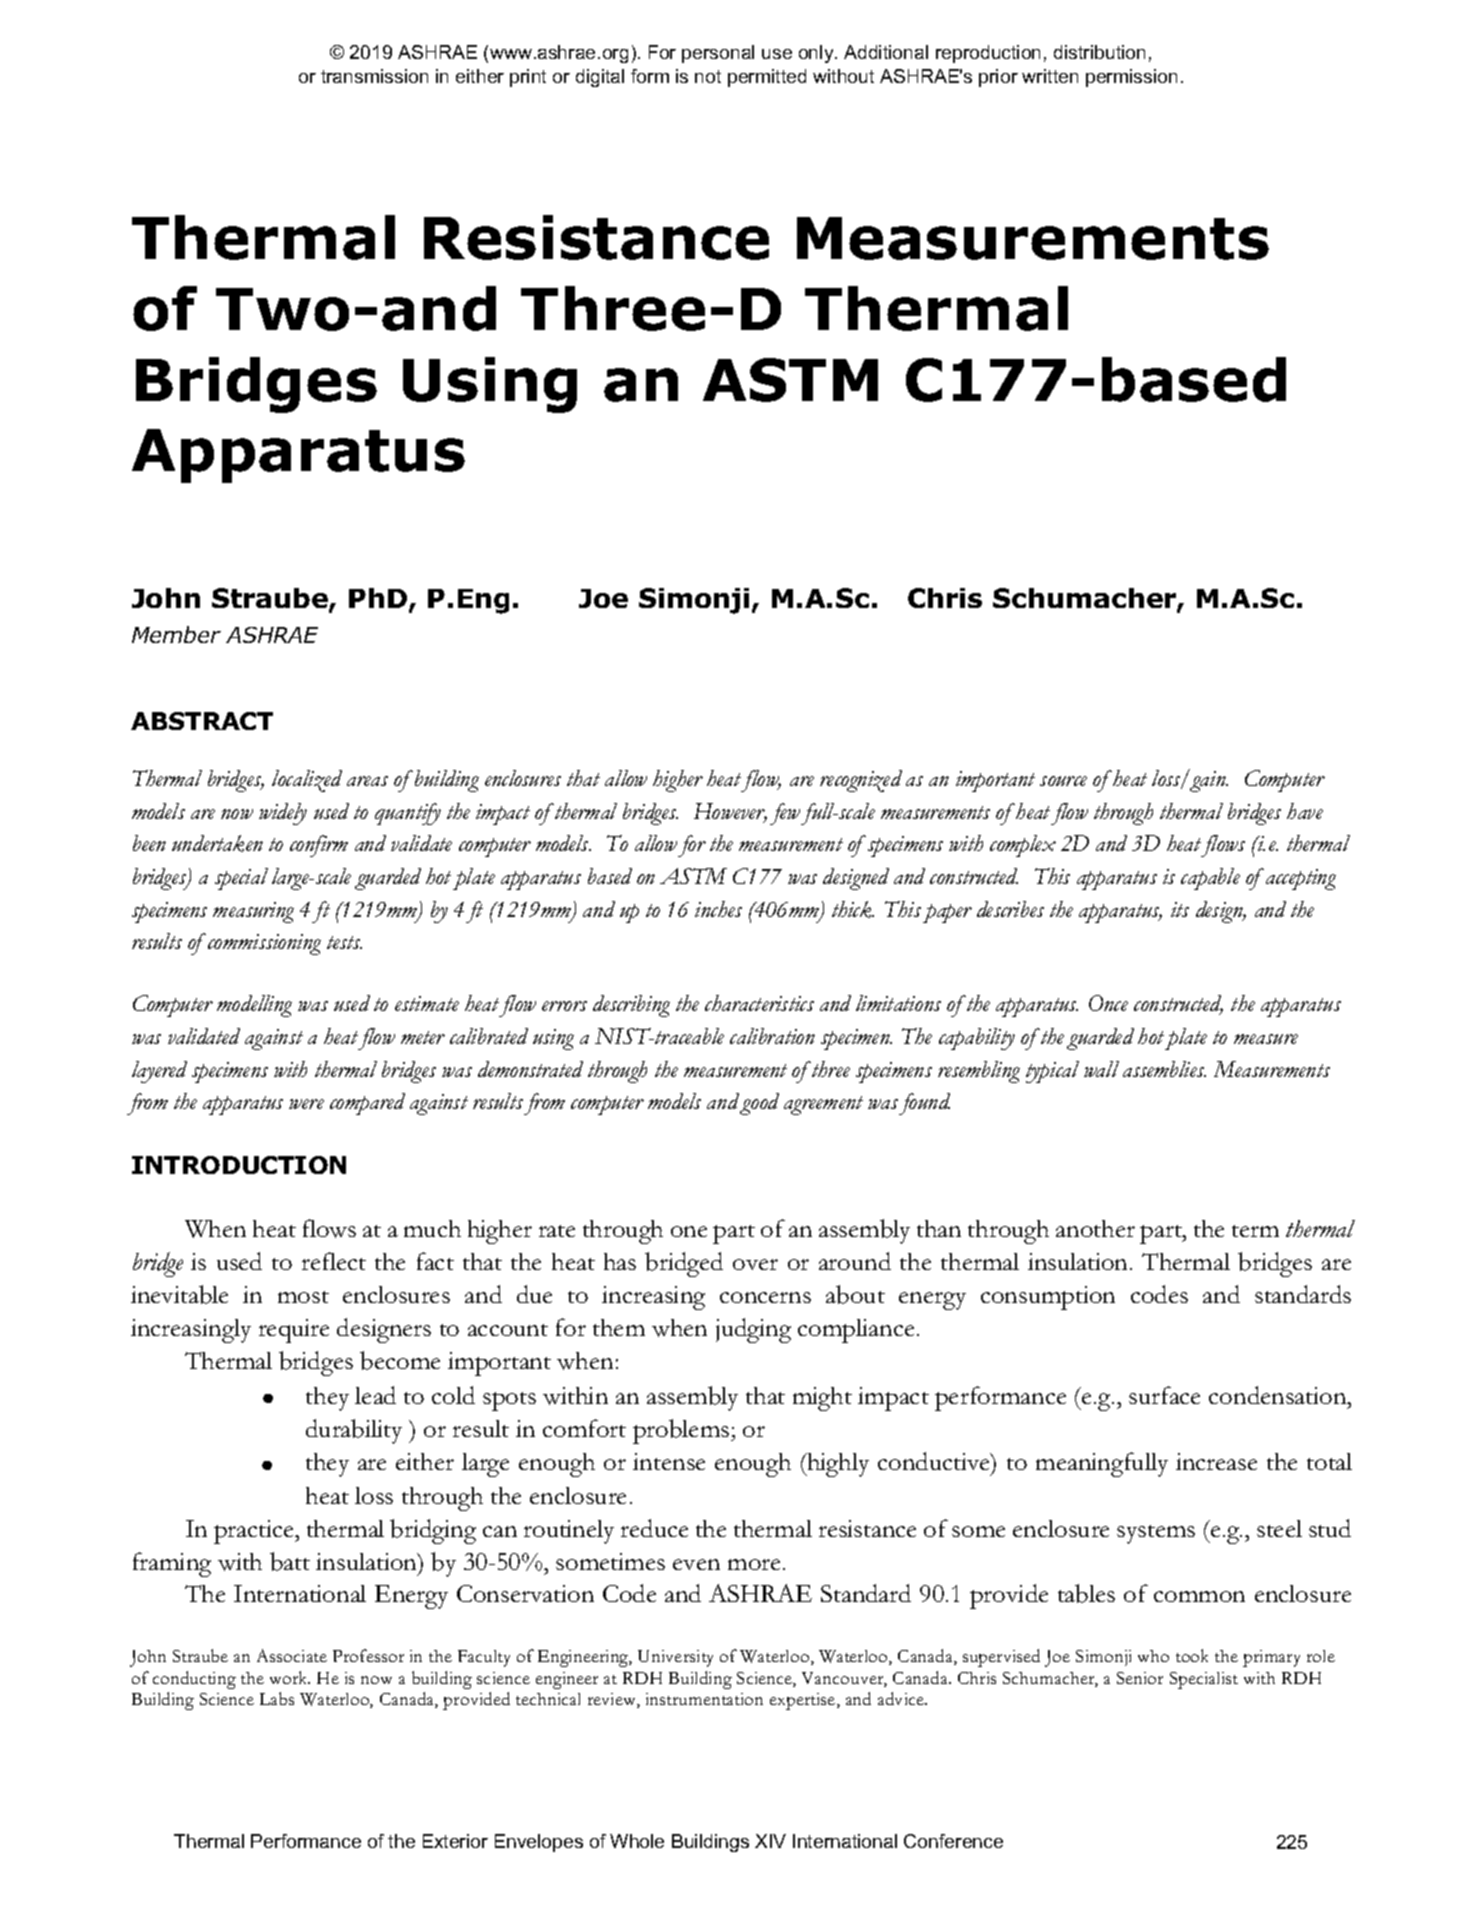 The image size is (1483, 1919). What do you see at coordinates (770, 1841) in the page?
I see `XIV` at bounding box center [770, 1841].
